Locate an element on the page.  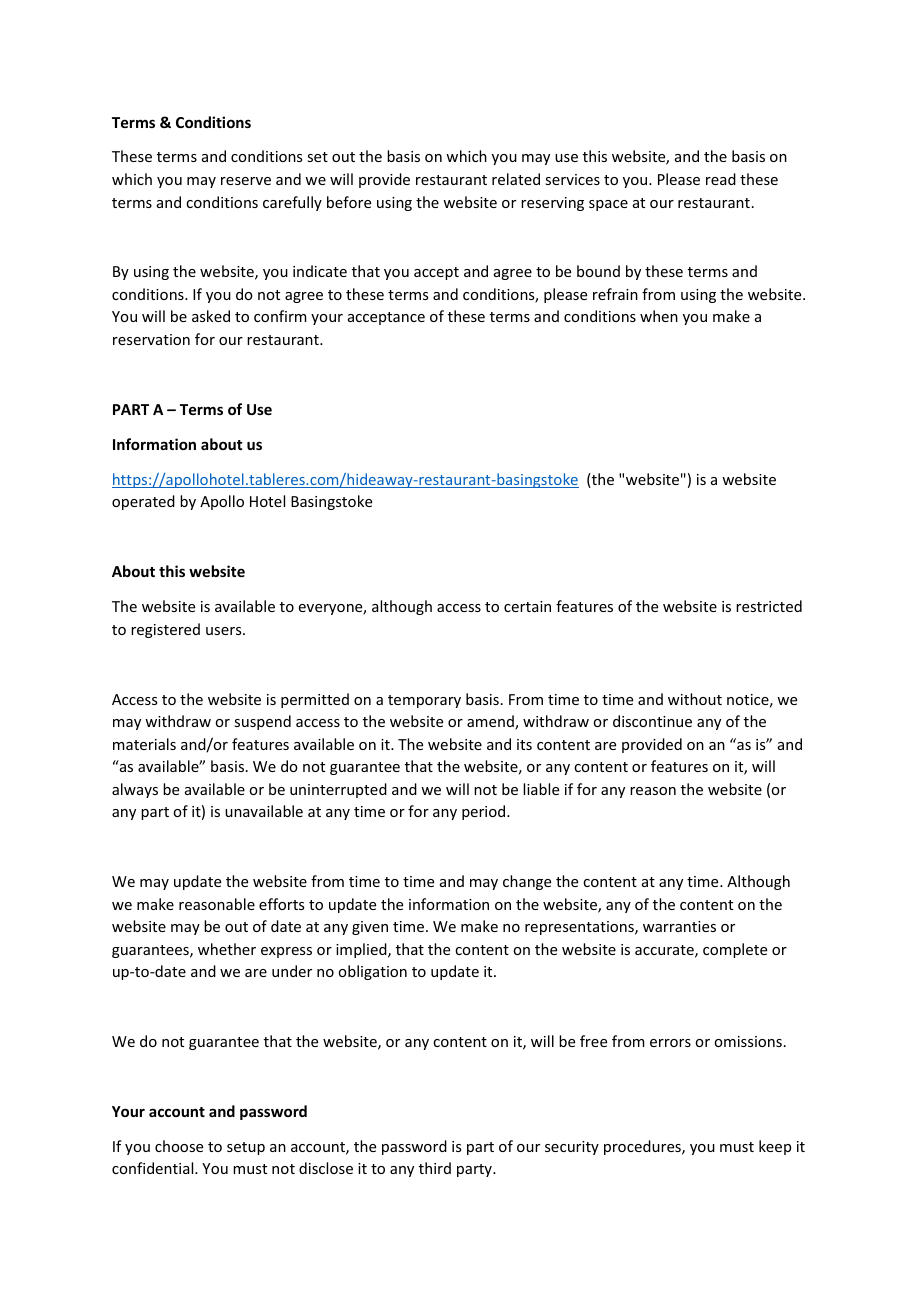
always is located at coordinates (135, 790).
